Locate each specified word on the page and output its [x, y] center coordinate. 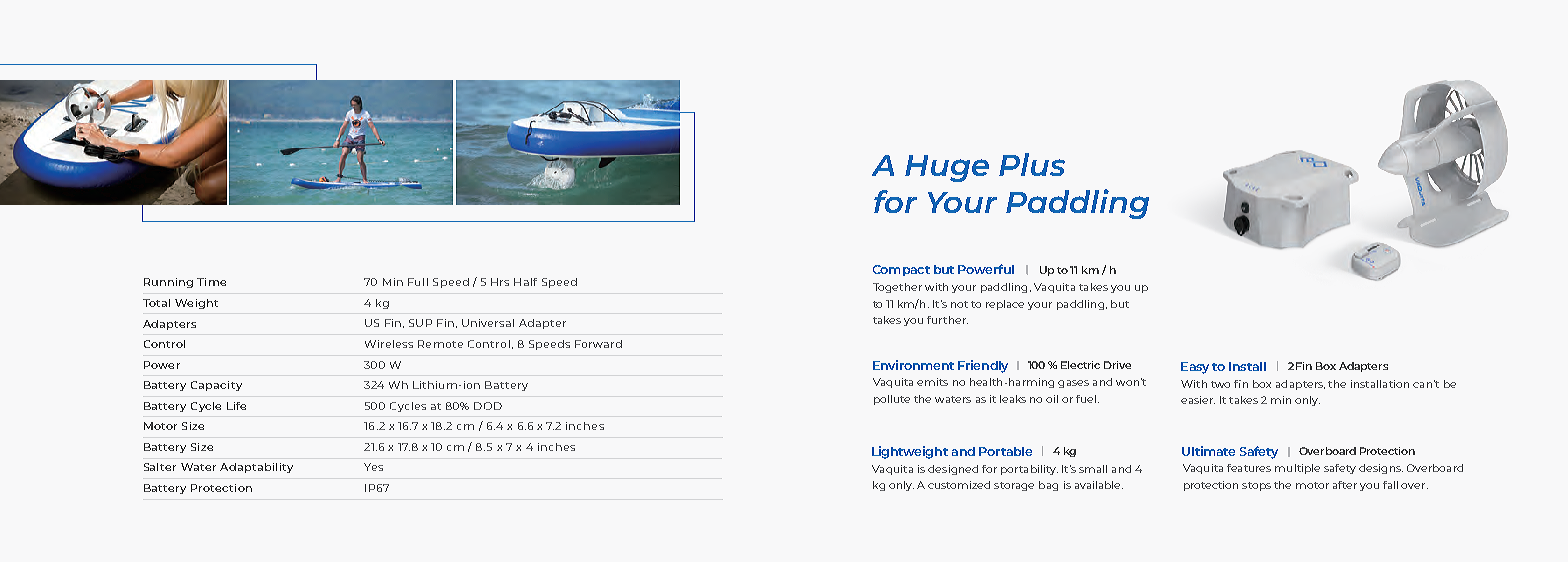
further [947, 320]
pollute [892, 400]
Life [236, 406]
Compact [901, 270]
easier [1198, 400]
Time [211, 282]
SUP [420, 323]
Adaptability [256, 468]
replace [1005, 305]
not [959, 304]
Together [897, 288]
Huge [947, 168]
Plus [1032, 164]
